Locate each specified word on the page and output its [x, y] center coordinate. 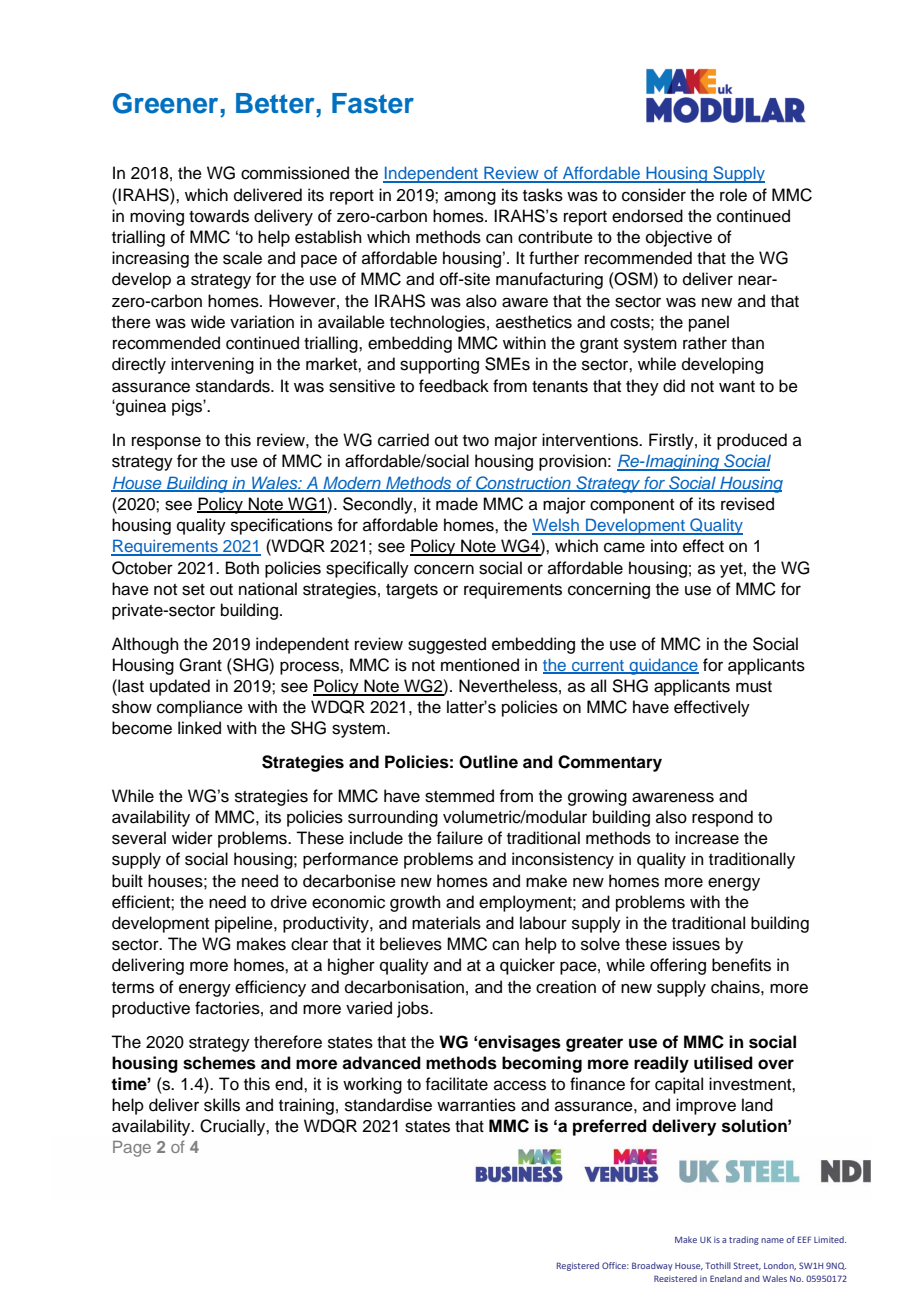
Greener [165, 103]
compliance [200, 708]
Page [132, 1149]
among [470, 198]
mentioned [480, 665]
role [733, 195]
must [754, 687]
